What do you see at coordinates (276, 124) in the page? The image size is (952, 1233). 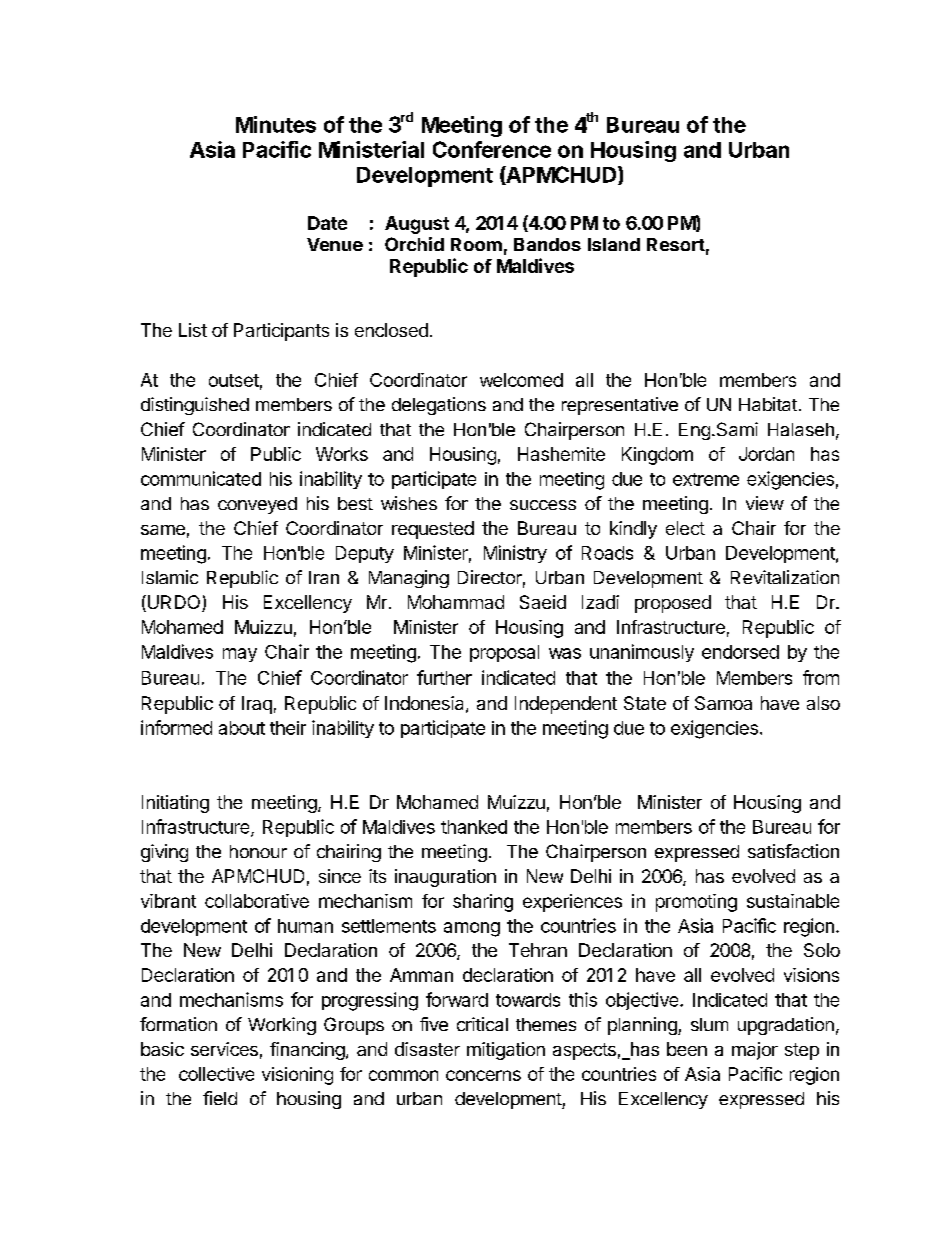 I see `Minutes` at bounding box center [276, 124].
